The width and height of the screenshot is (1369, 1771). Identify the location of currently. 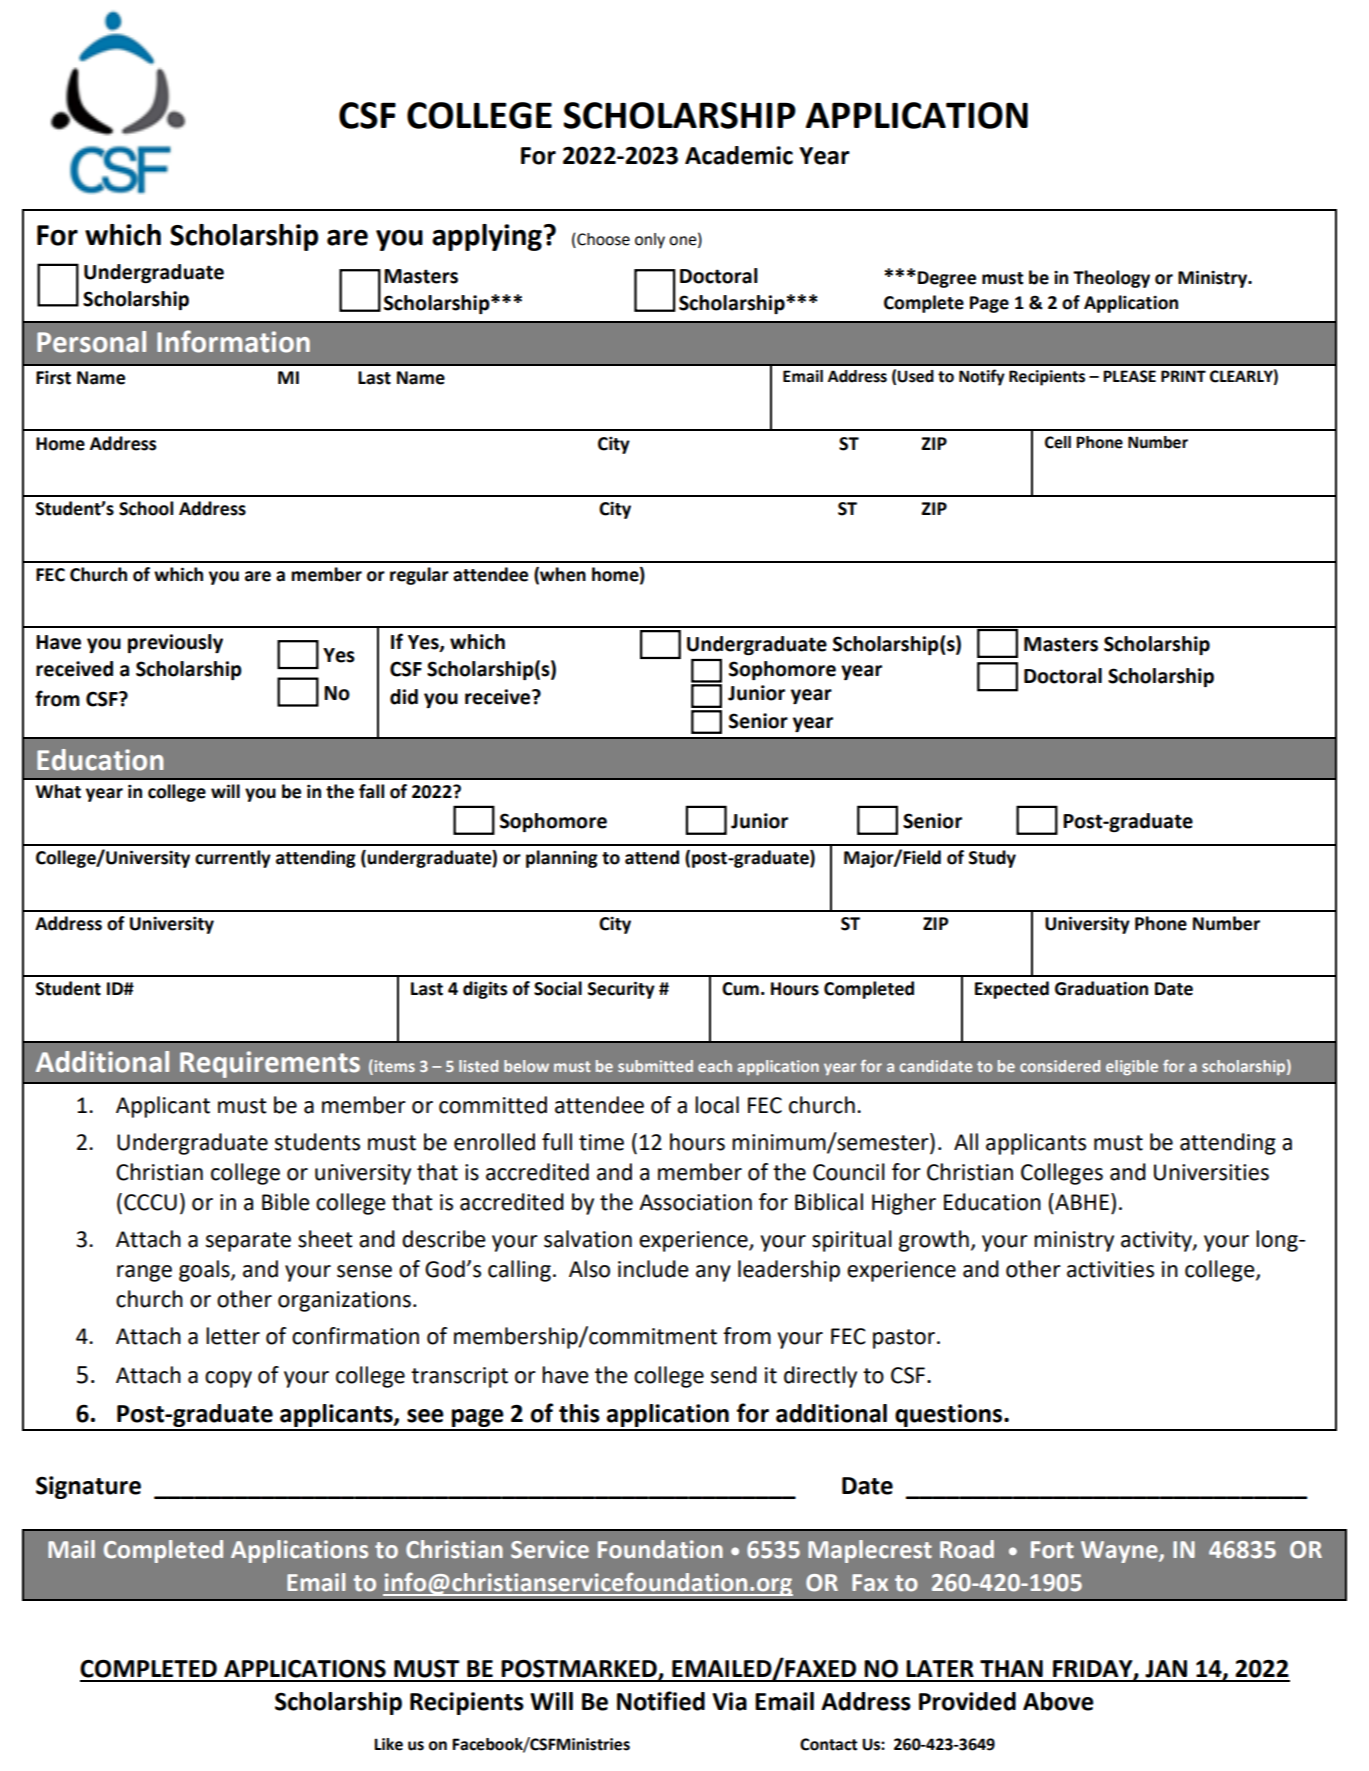
(233, 859).
